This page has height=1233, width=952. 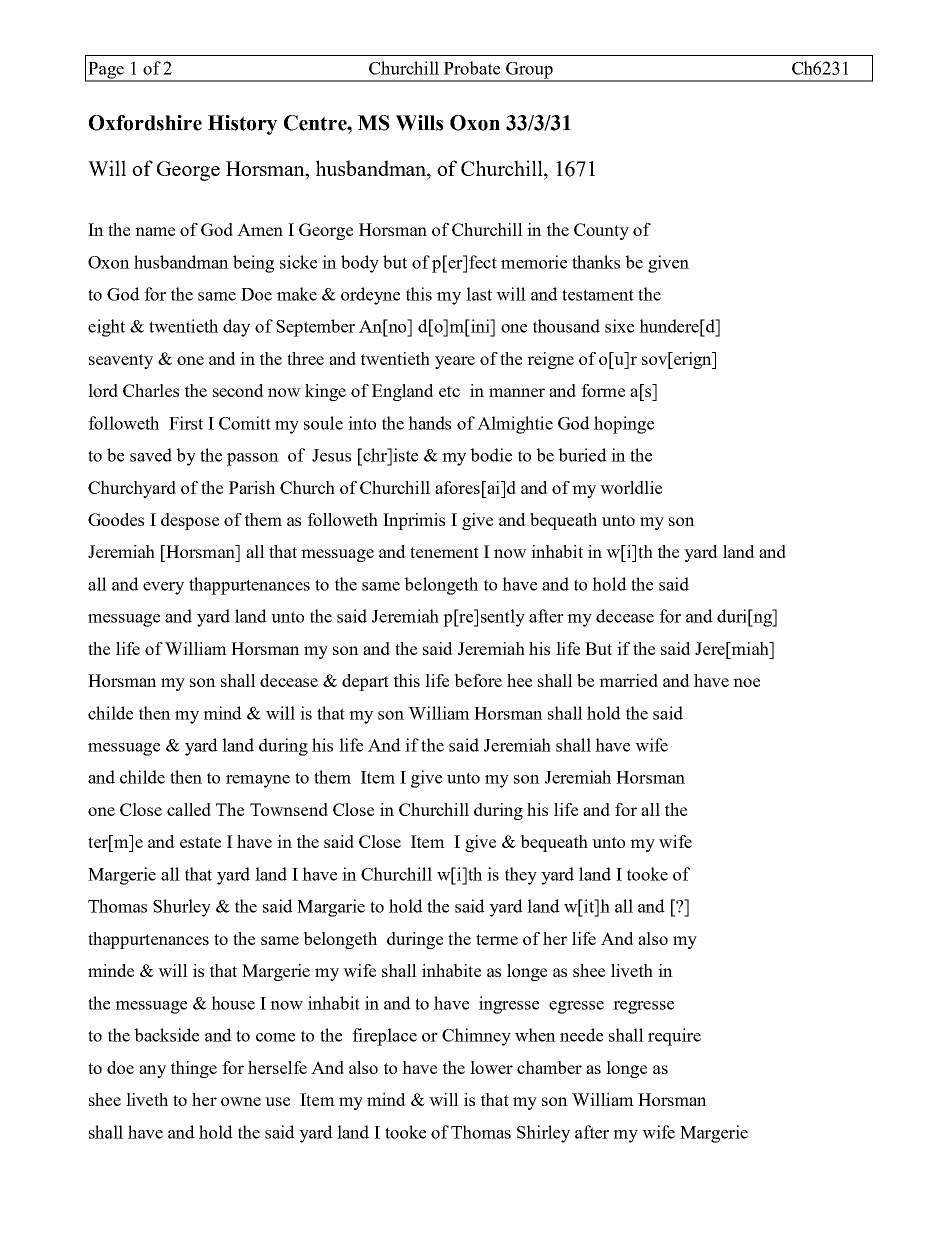 I want to click on every, so click(x=163, y=588).
